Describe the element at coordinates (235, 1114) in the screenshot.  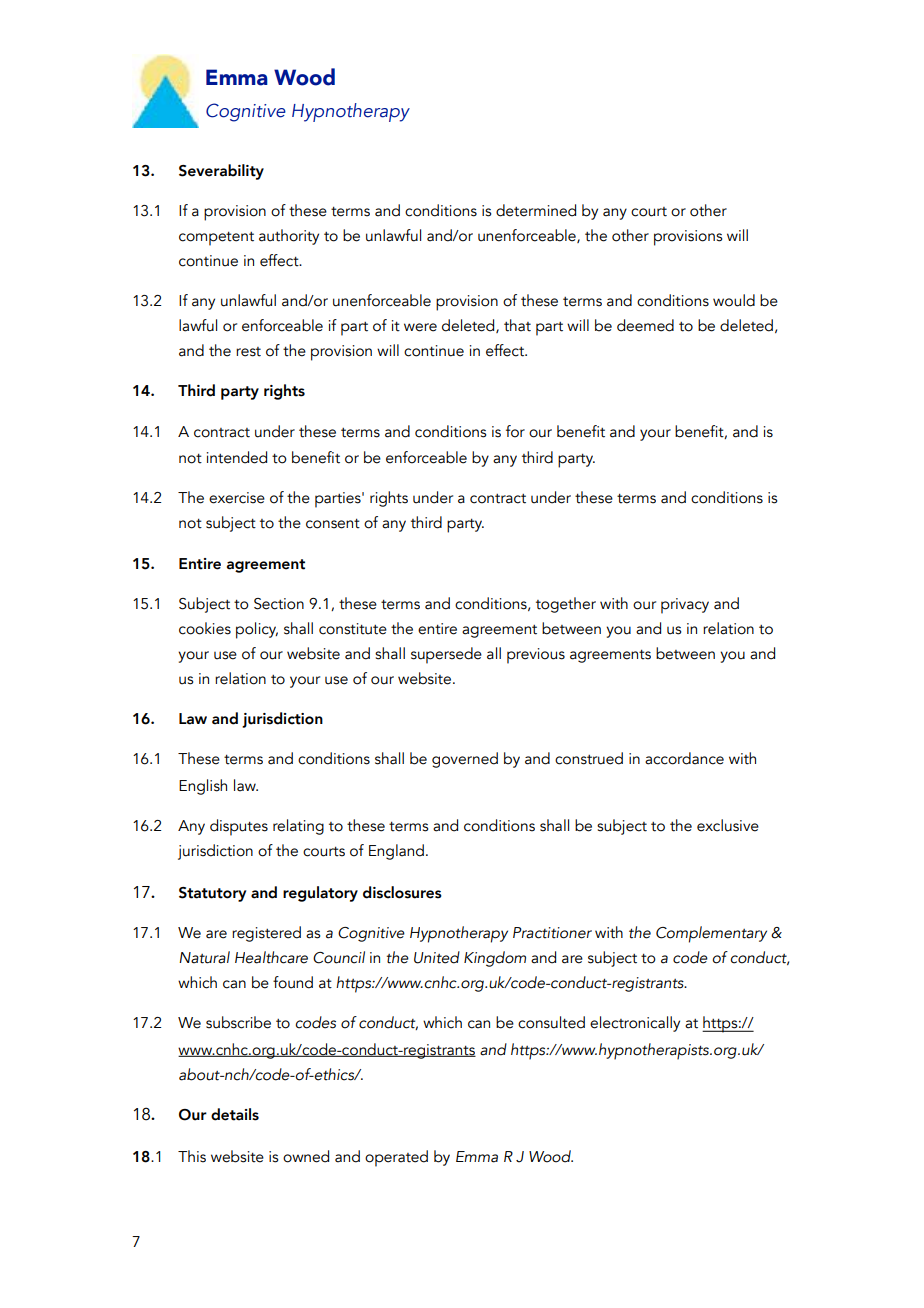
I see `details` at that location.
